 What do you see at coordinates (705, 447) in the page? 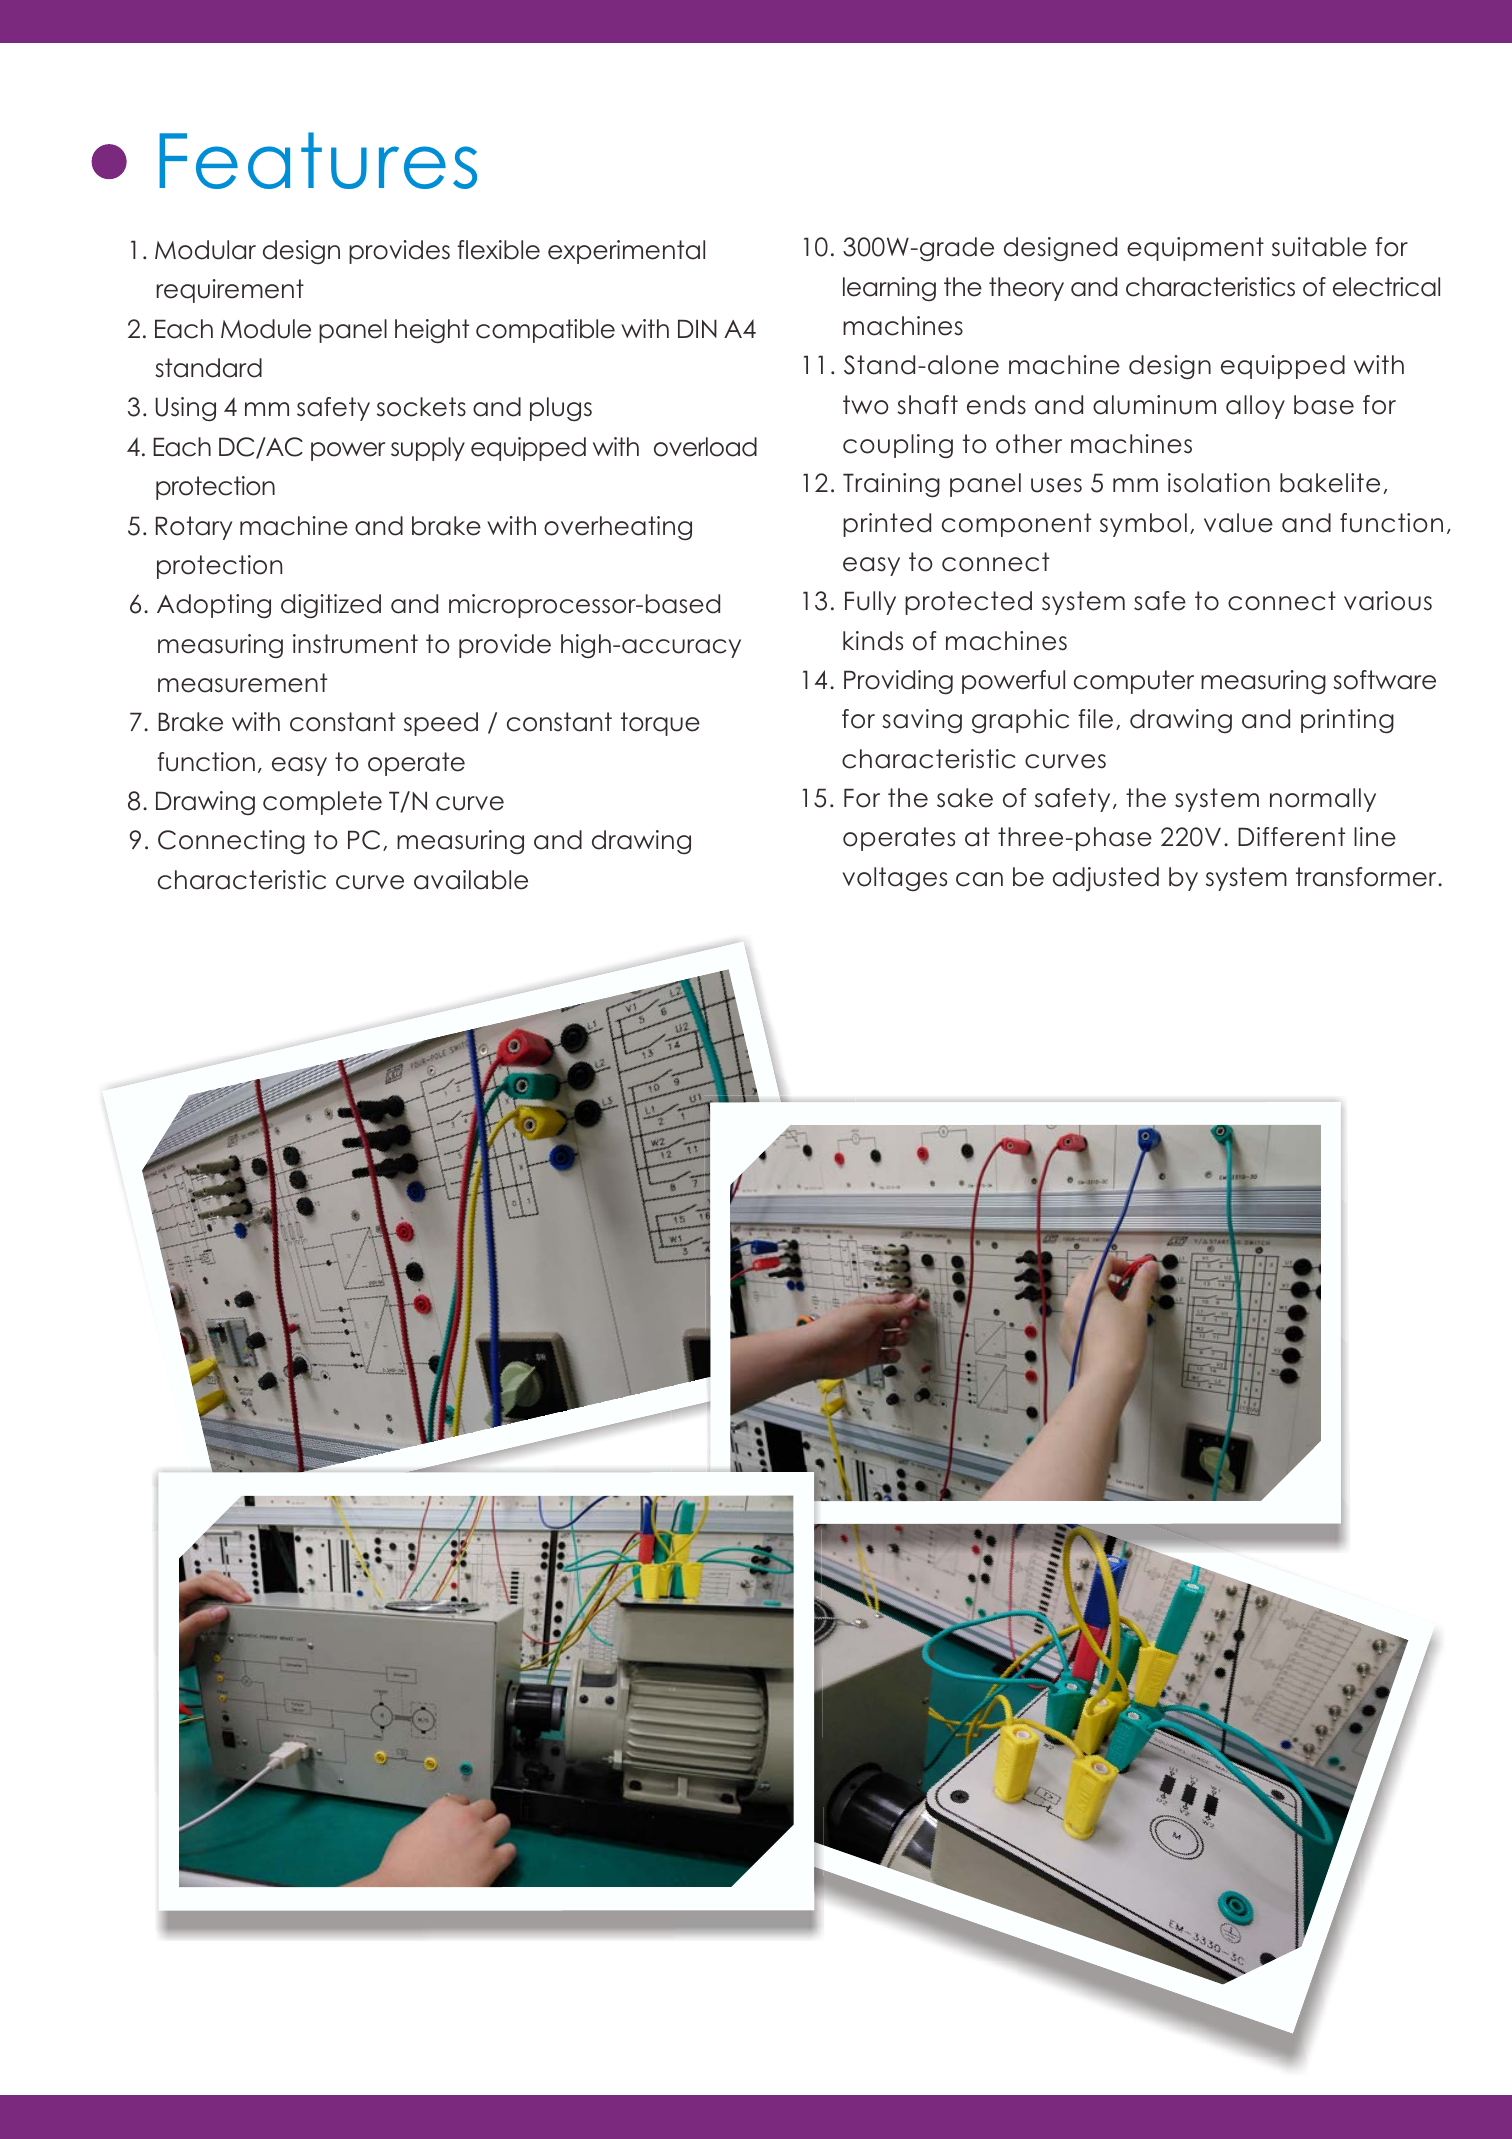
I see `overload` at bounding box center [705, 447].
